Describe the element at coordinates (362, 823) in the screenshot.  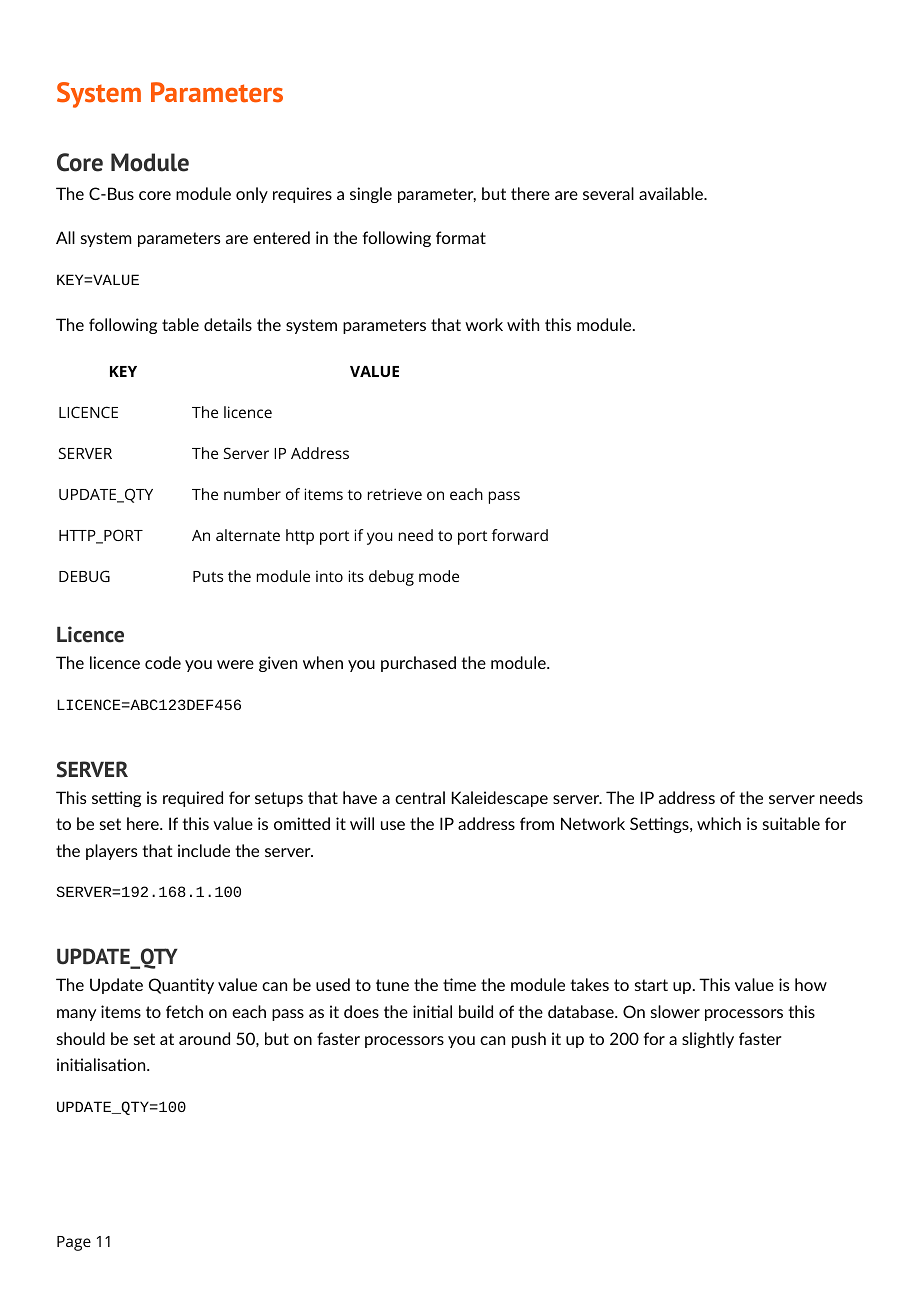
I see `will` at that location.
